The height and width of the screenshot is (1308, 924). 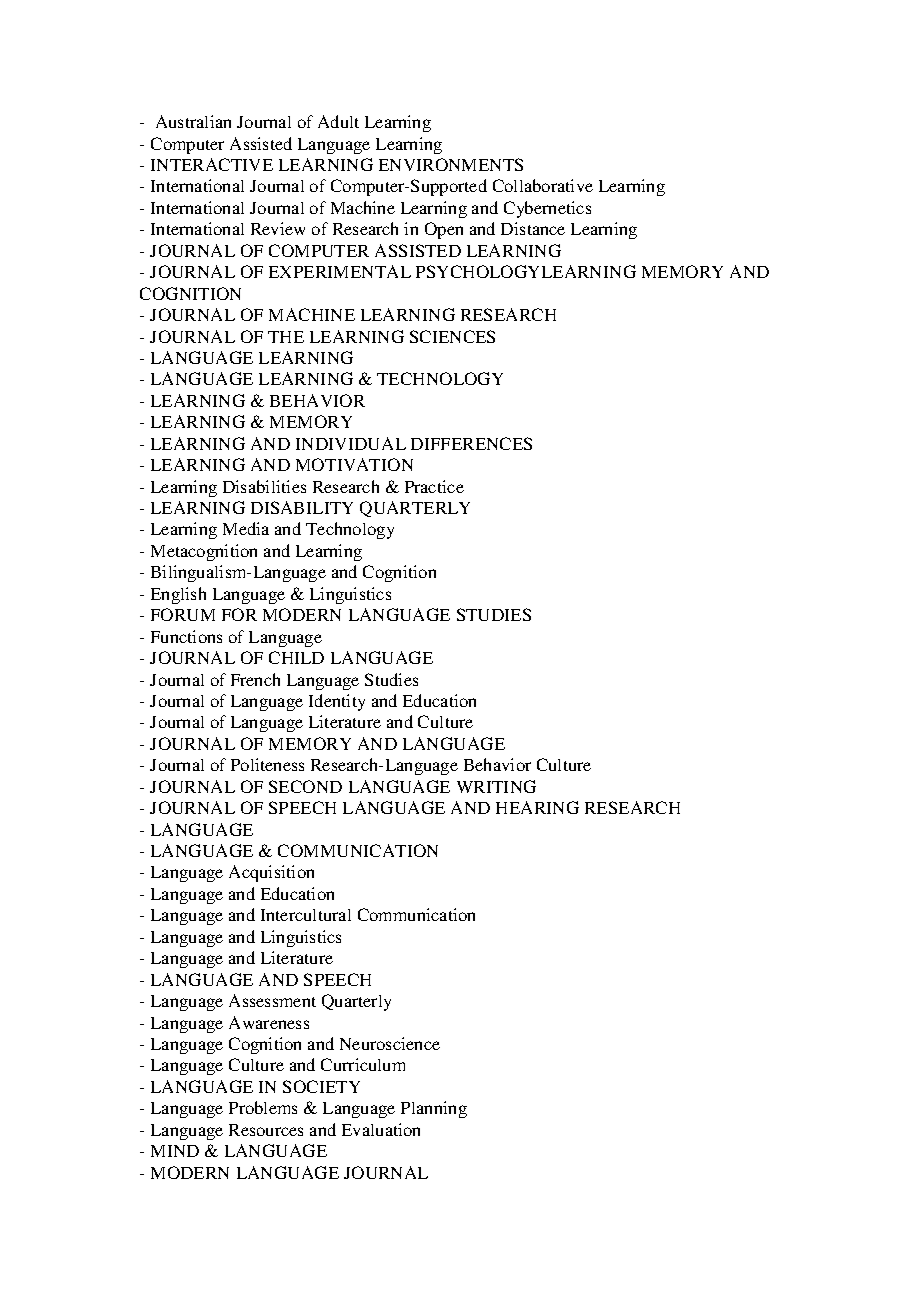 I want to click on Collaborative, so click(x=543, y=185).
